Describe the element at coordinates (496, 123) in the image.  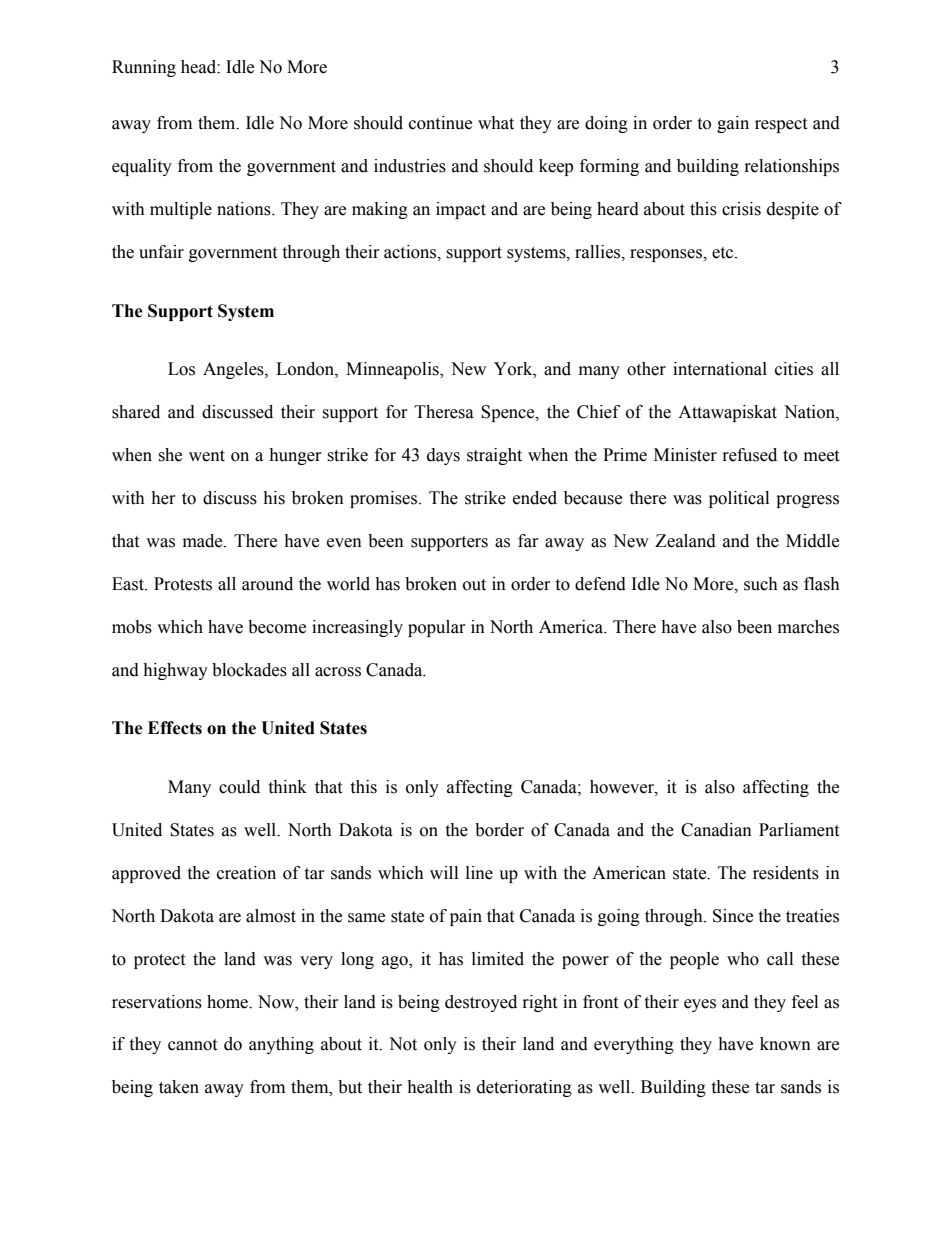
I see `what` at that location.
